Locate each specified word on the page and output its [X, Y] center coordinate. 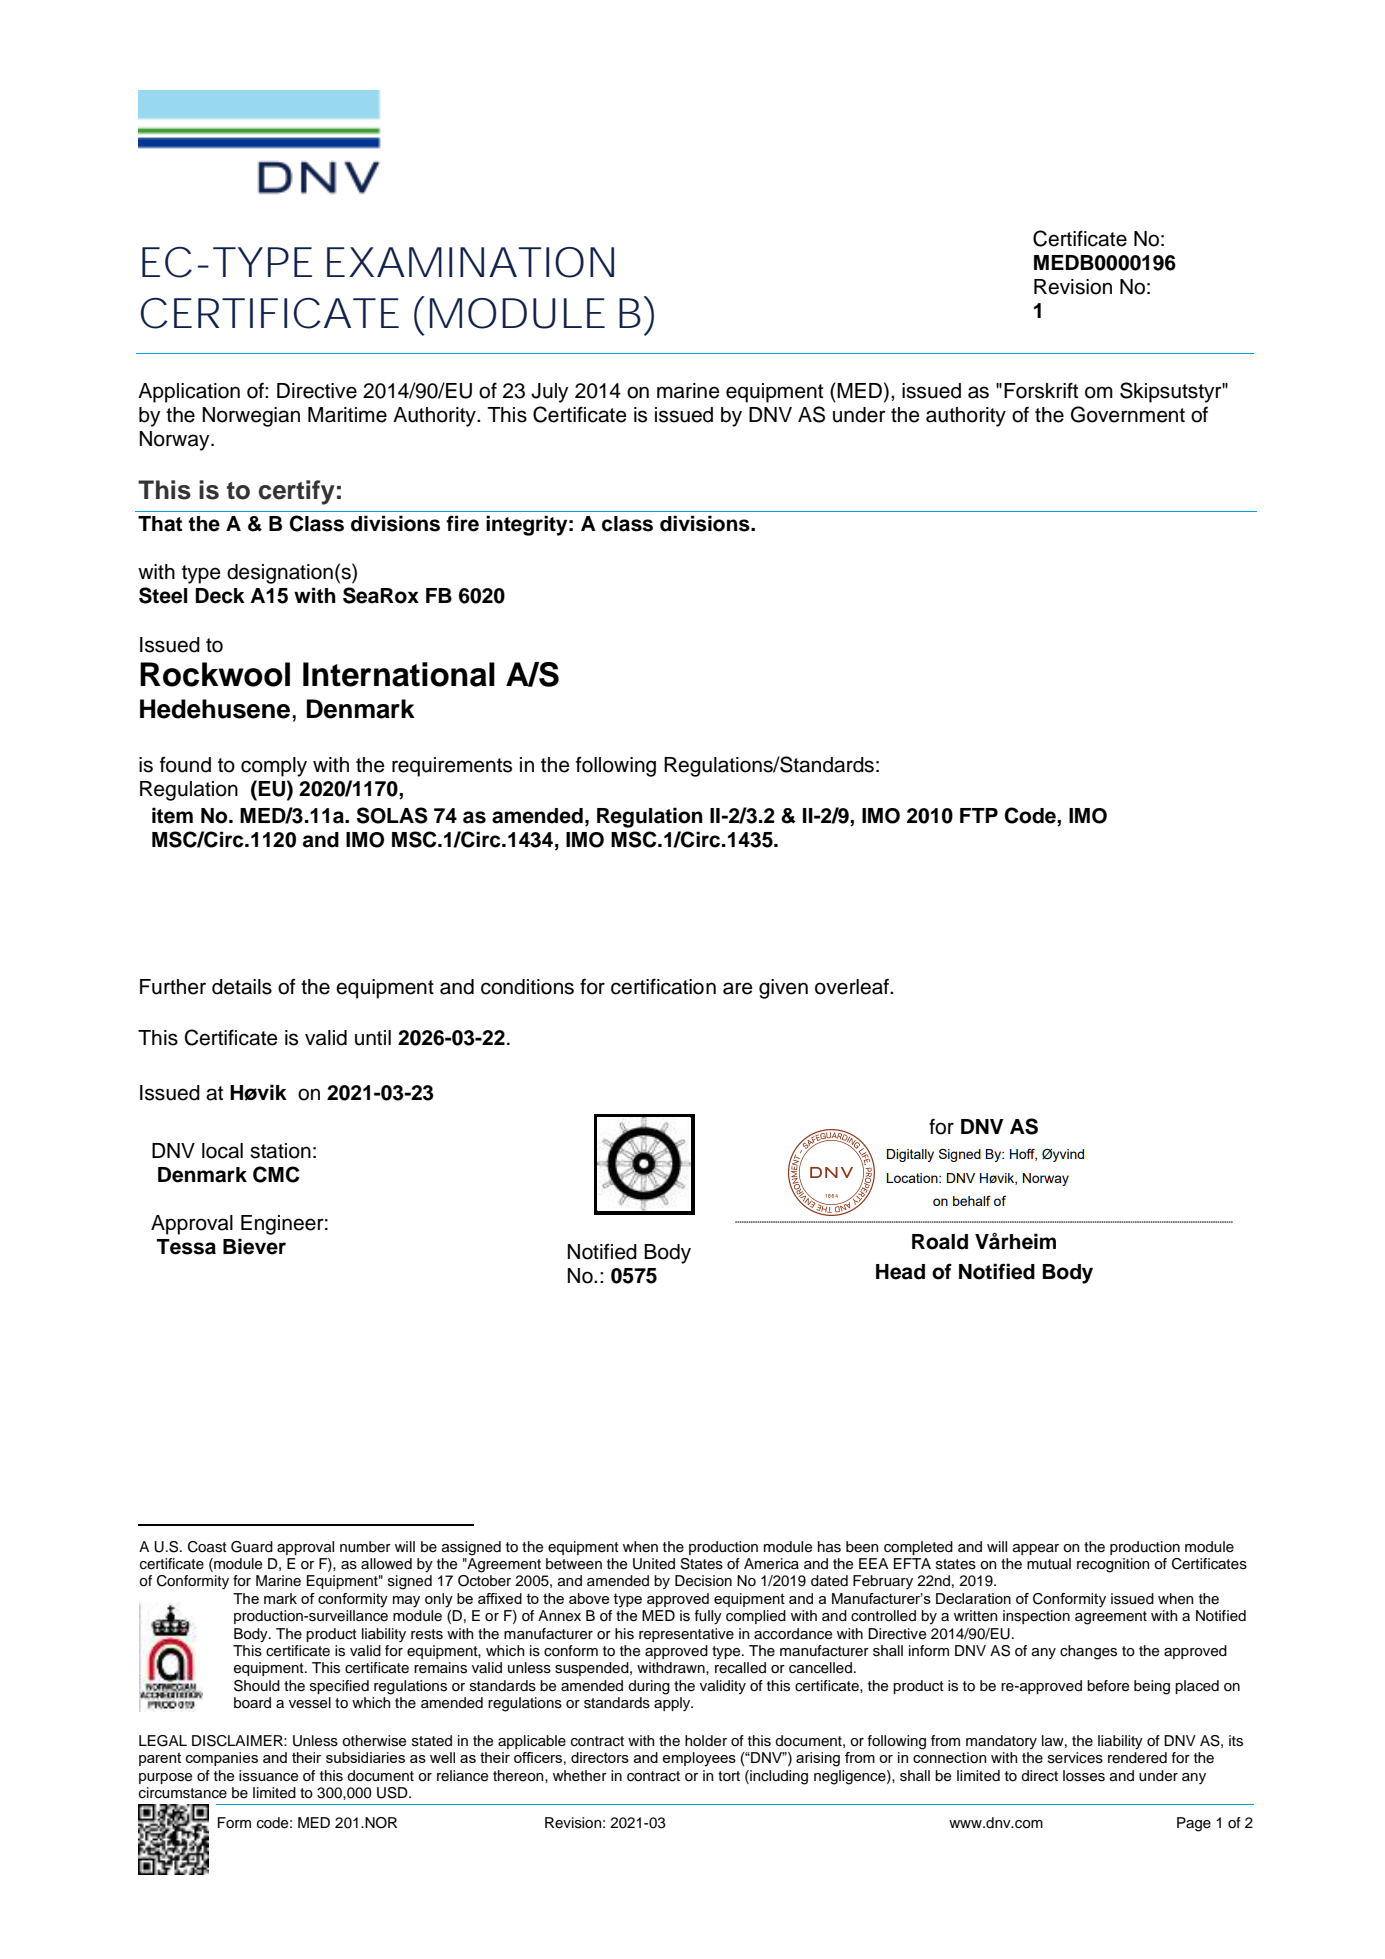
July [549, 393]
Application [189, 393]
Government [1128, 414]
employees [699, 1759]
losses [1084, 1776]
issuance [268, 1776]
